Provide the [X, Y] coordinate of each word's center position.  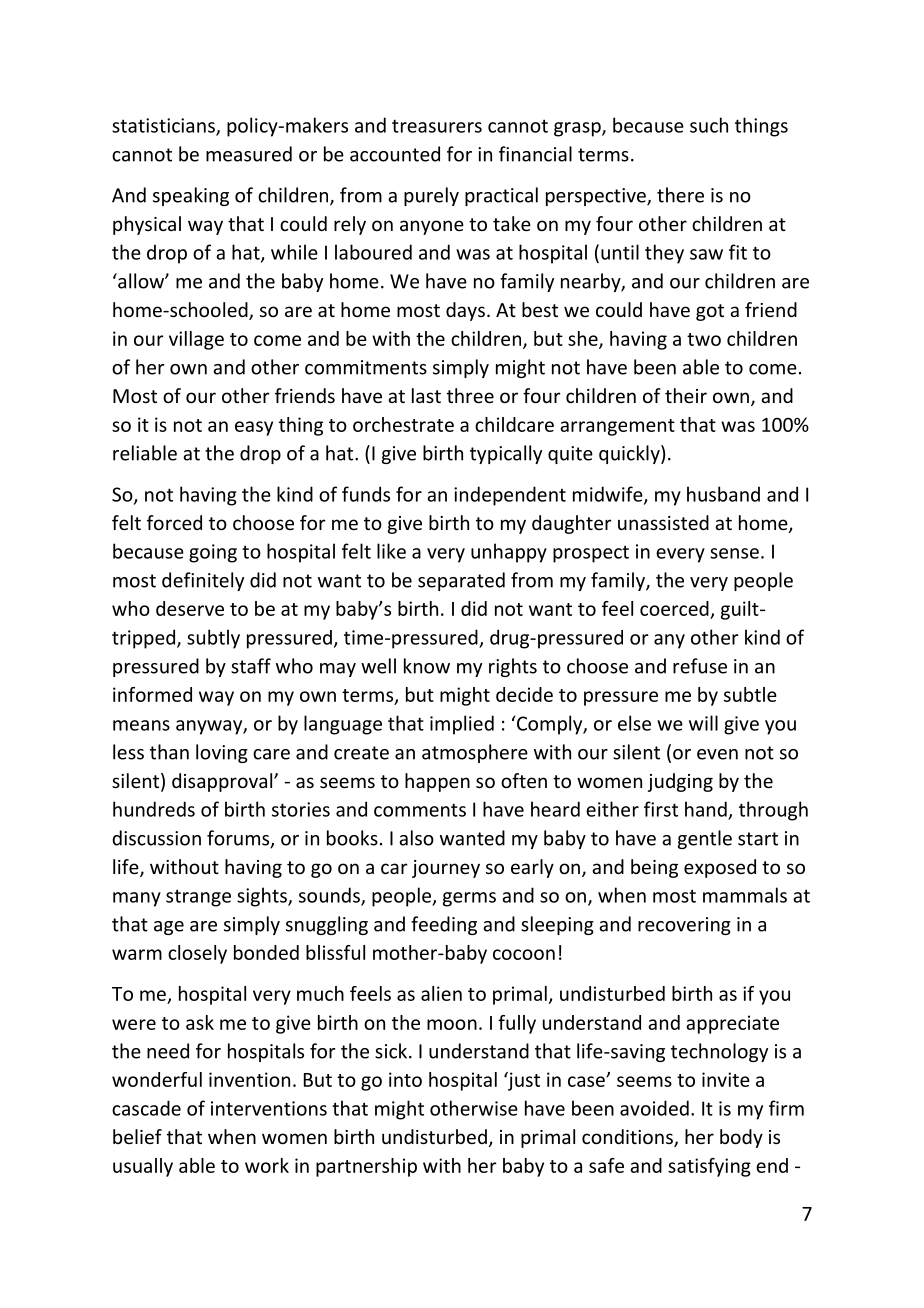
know [427, 666]
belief [137, 1136]
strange [198, 898]
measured [249, 154]
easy [254, 428]
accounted [395, 154]
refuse [700, 666]
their [686, 395]
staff [251, 666]
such [709, 125]
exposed [720, 868]
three [470, 395]
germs [469, 899]
